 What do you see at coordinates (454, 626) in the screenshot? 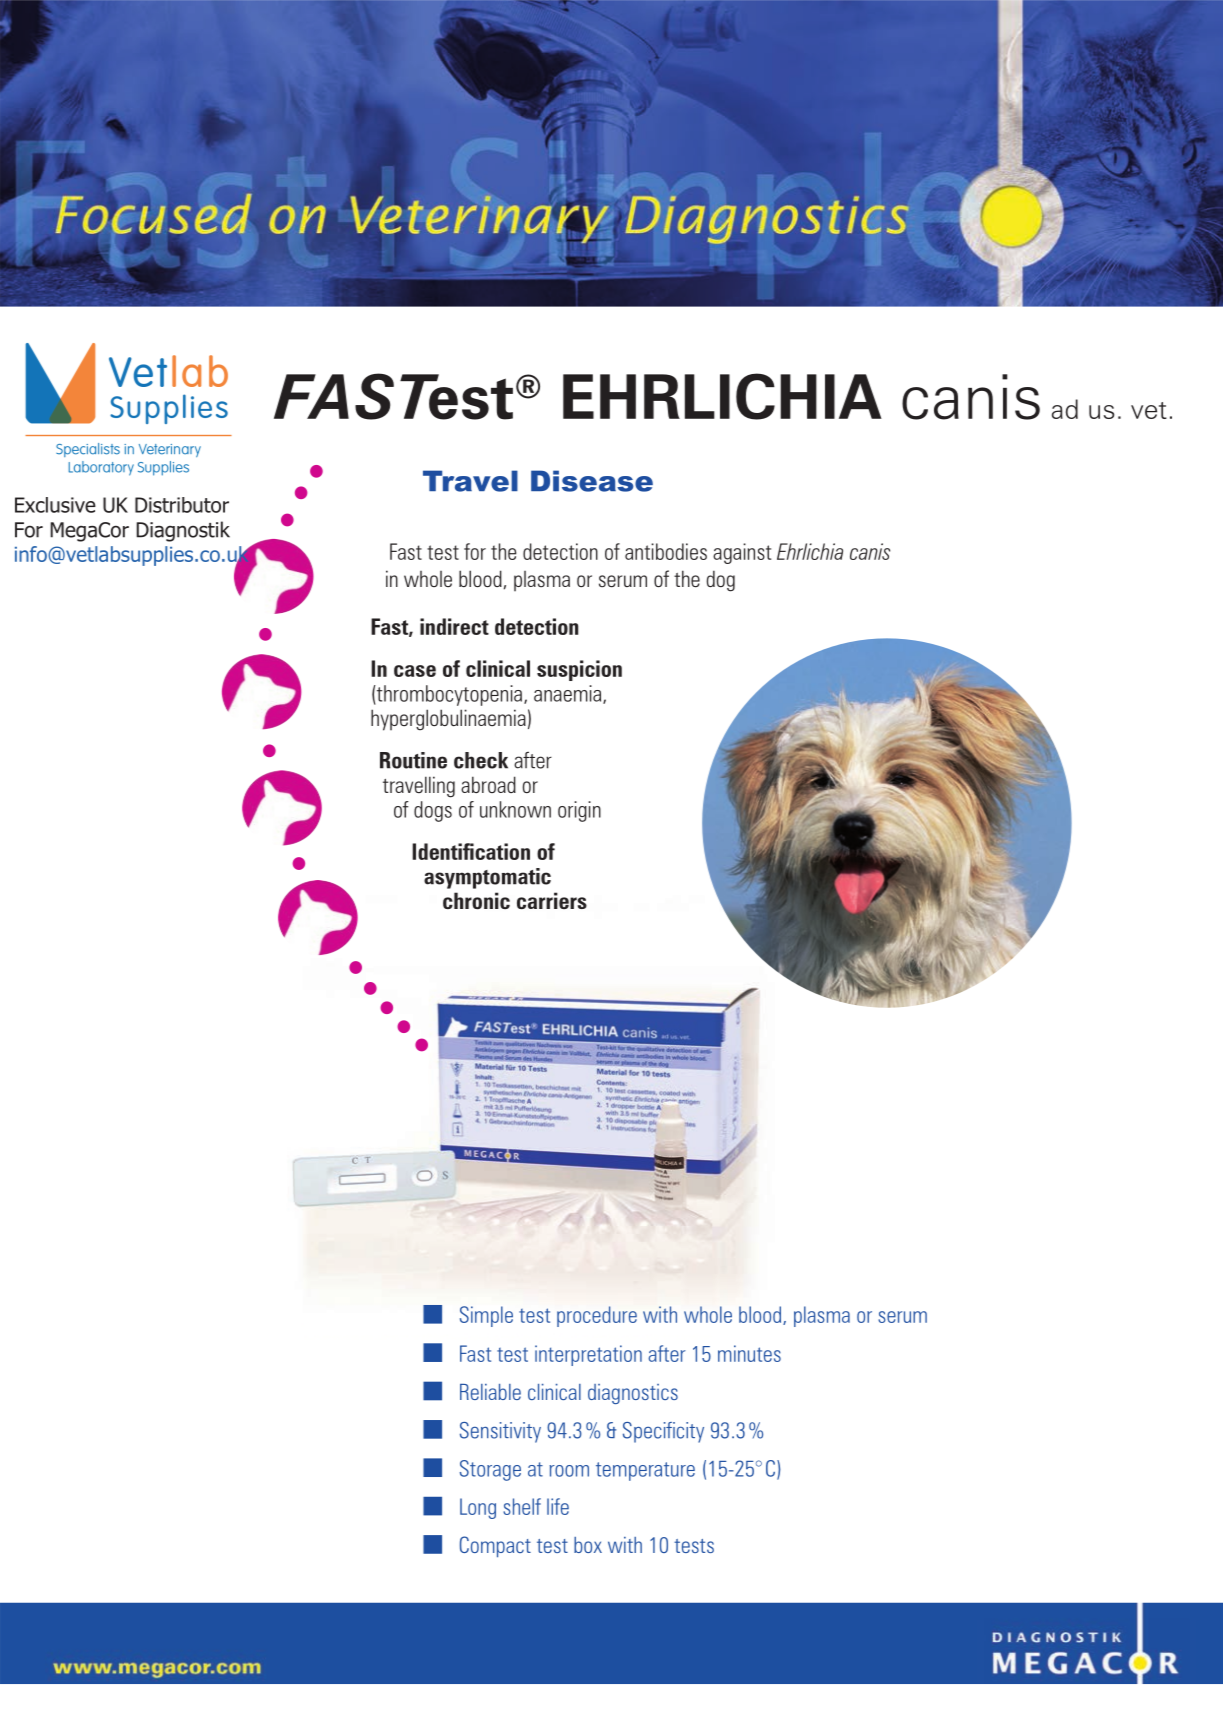
I see `indirect` at bounding box center [454, 626].
